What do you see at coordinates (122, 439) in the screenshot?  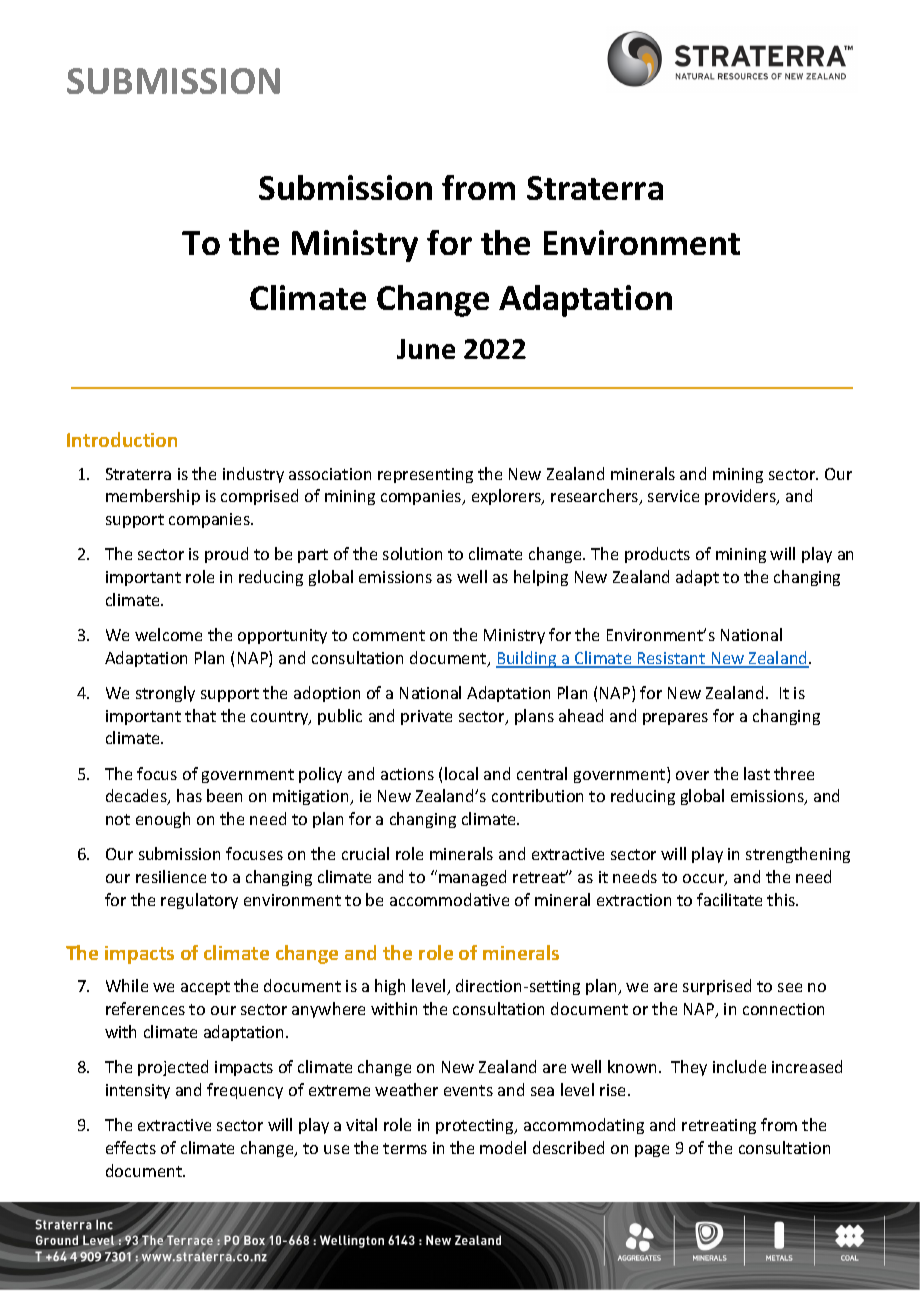 I see `Introduction` at bounding box center [122, 439].
